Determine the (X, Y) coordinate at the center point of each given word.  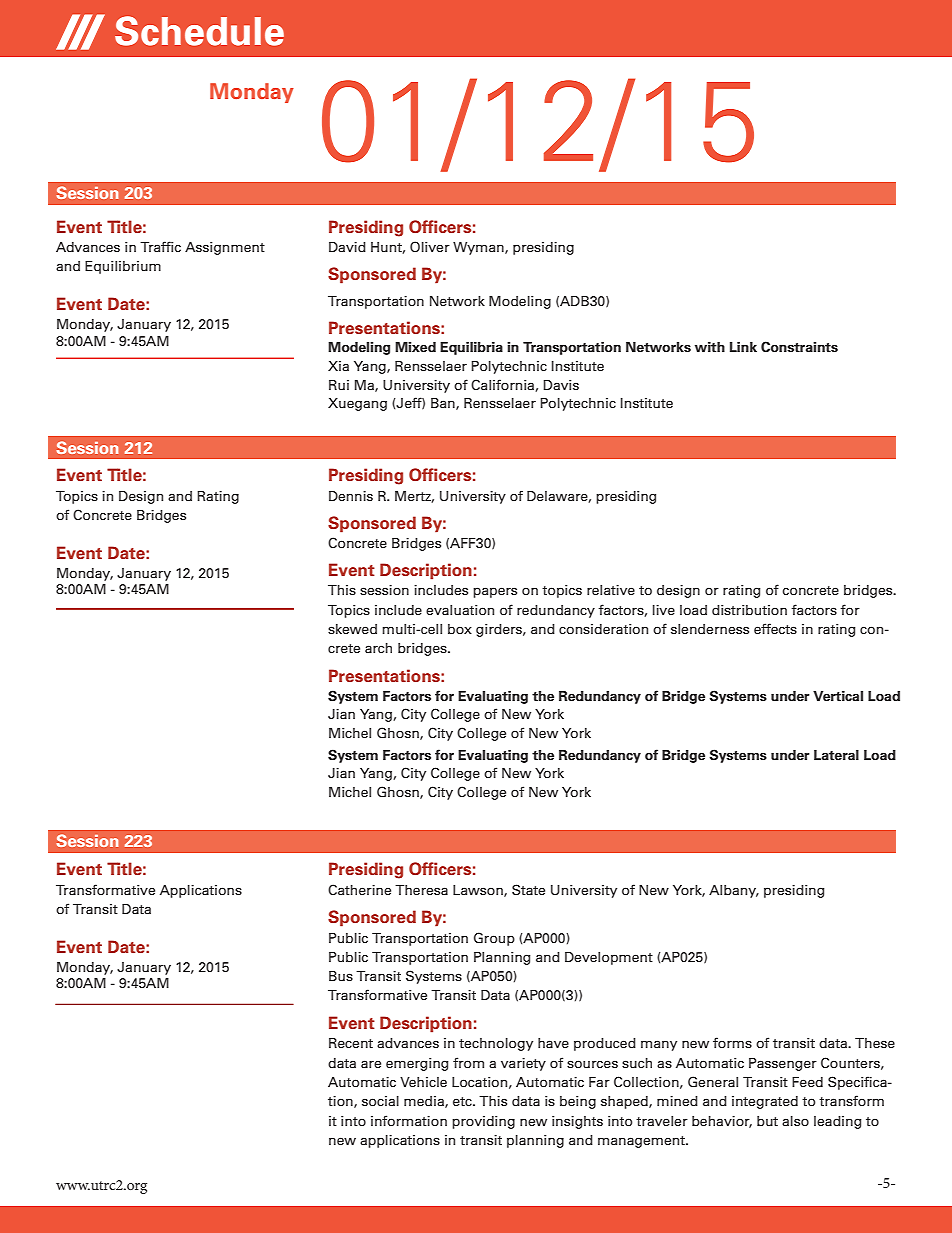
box (460, 629)
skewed (352, 629)
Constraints (799, 346)
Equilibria (471, 348)
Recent (351, 1043)
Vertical (838, 696)
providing (483, 1122)
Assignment (225, 248)
